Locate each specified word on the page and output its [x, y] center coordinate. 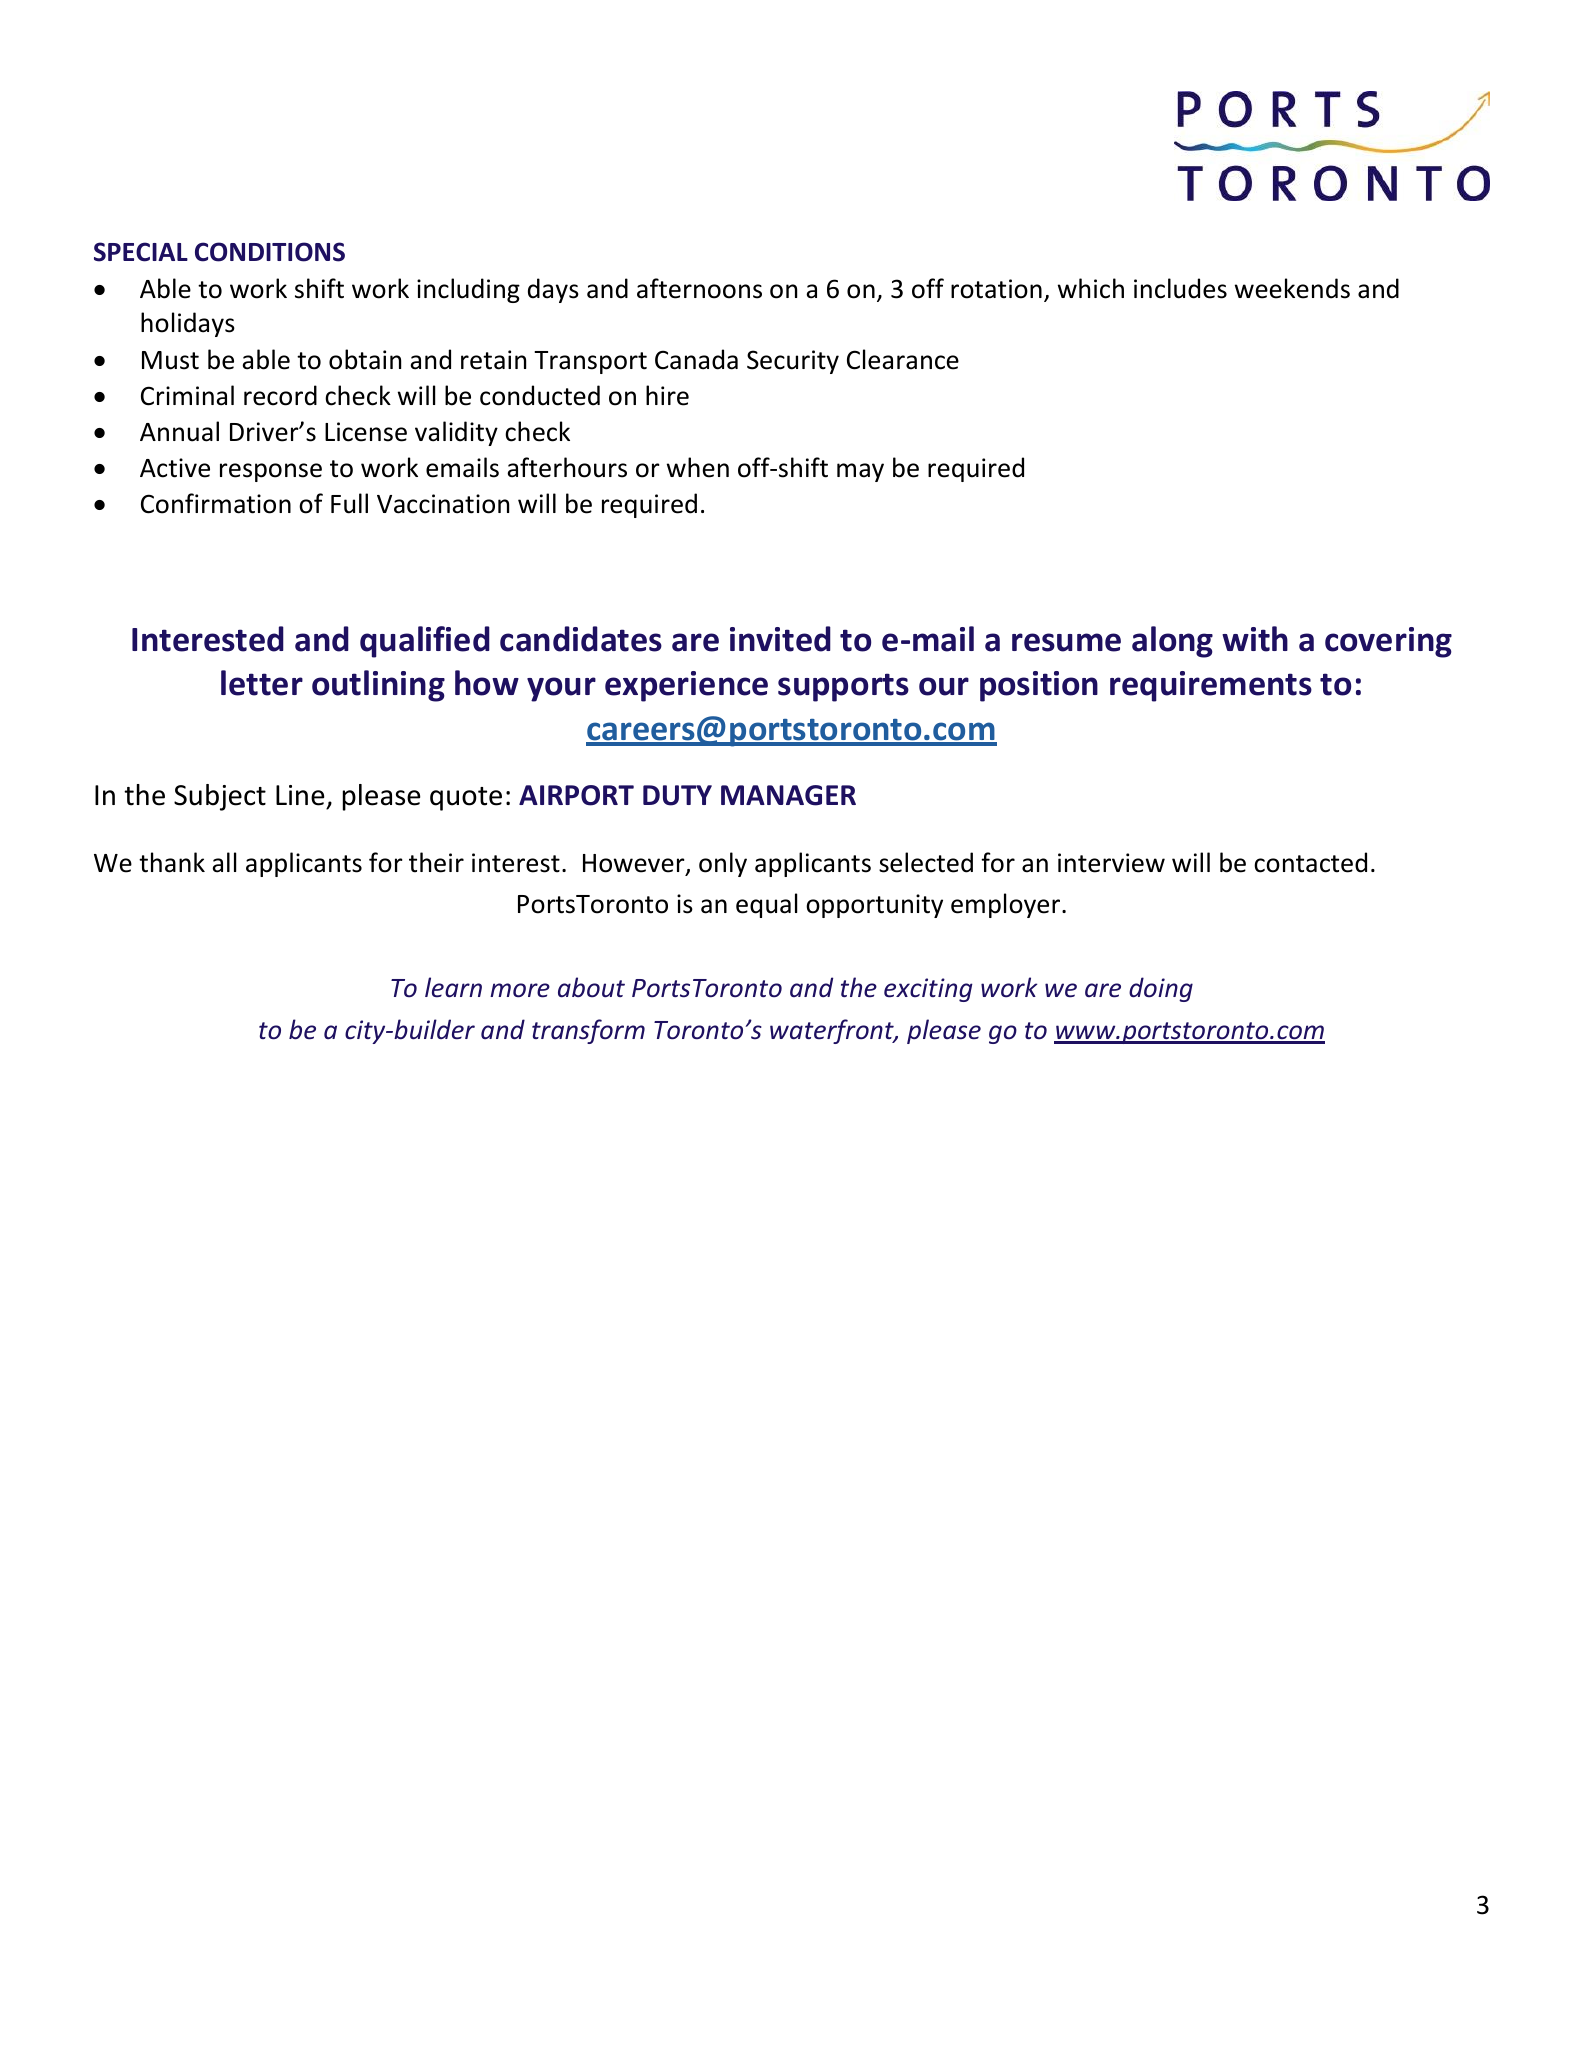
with [1255, 639]
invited [780, 639]
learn [453, 987]
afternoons [699, 288]
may [860, 472]
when [698, 467]
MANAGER [788, 795]
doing [1161, 989]
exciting [928, 990]
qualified [425, 642]
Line [300, 795]
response [271, 472]
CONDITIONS [270, 252]
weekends [1292, 288]
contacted [1310, 862]
